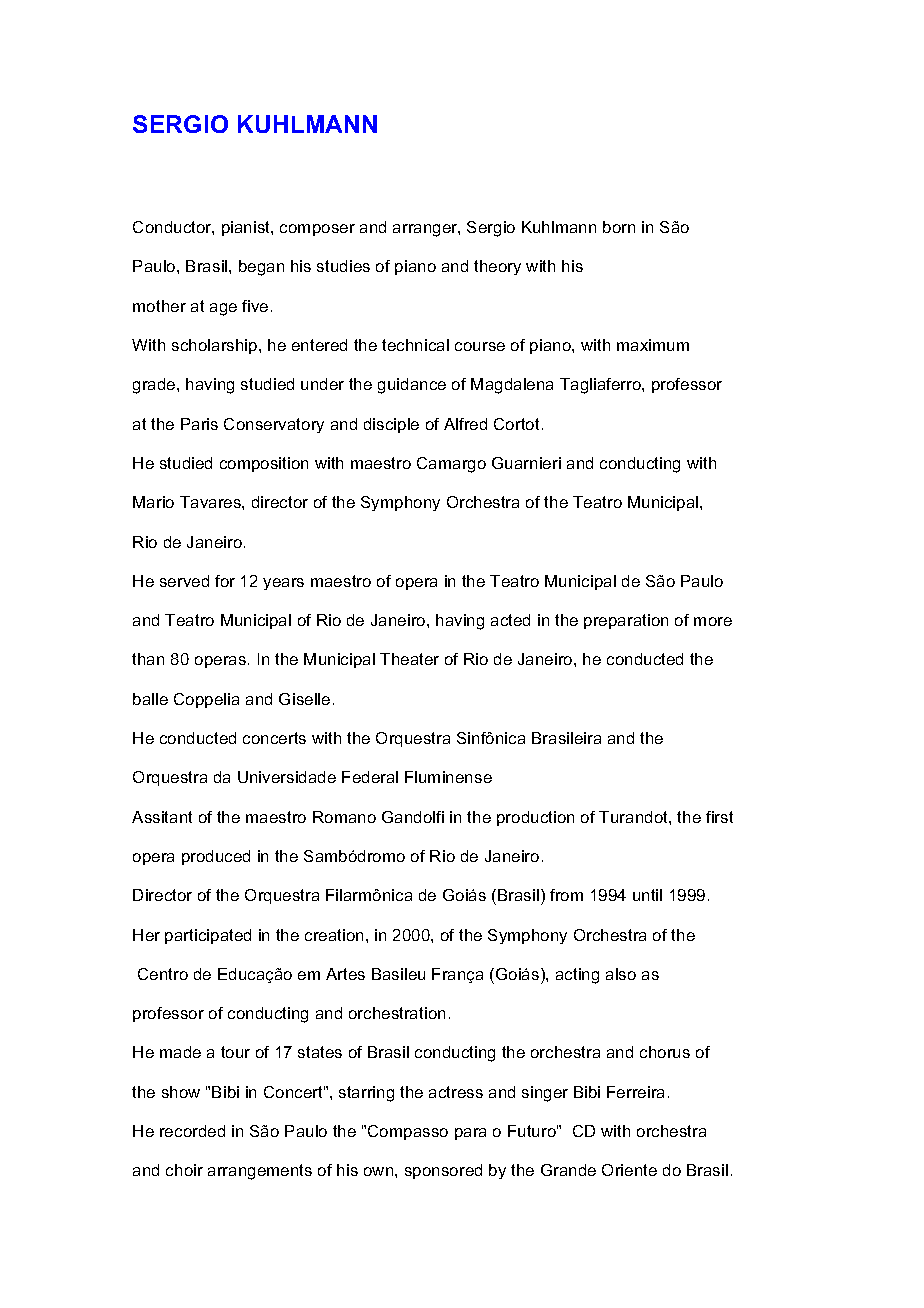 The height and width of the screenshot is (1308, 924). What do you see at coordinates (497, 267) in the screenshot?
I see `theory` at bounding box center [497, 267].
